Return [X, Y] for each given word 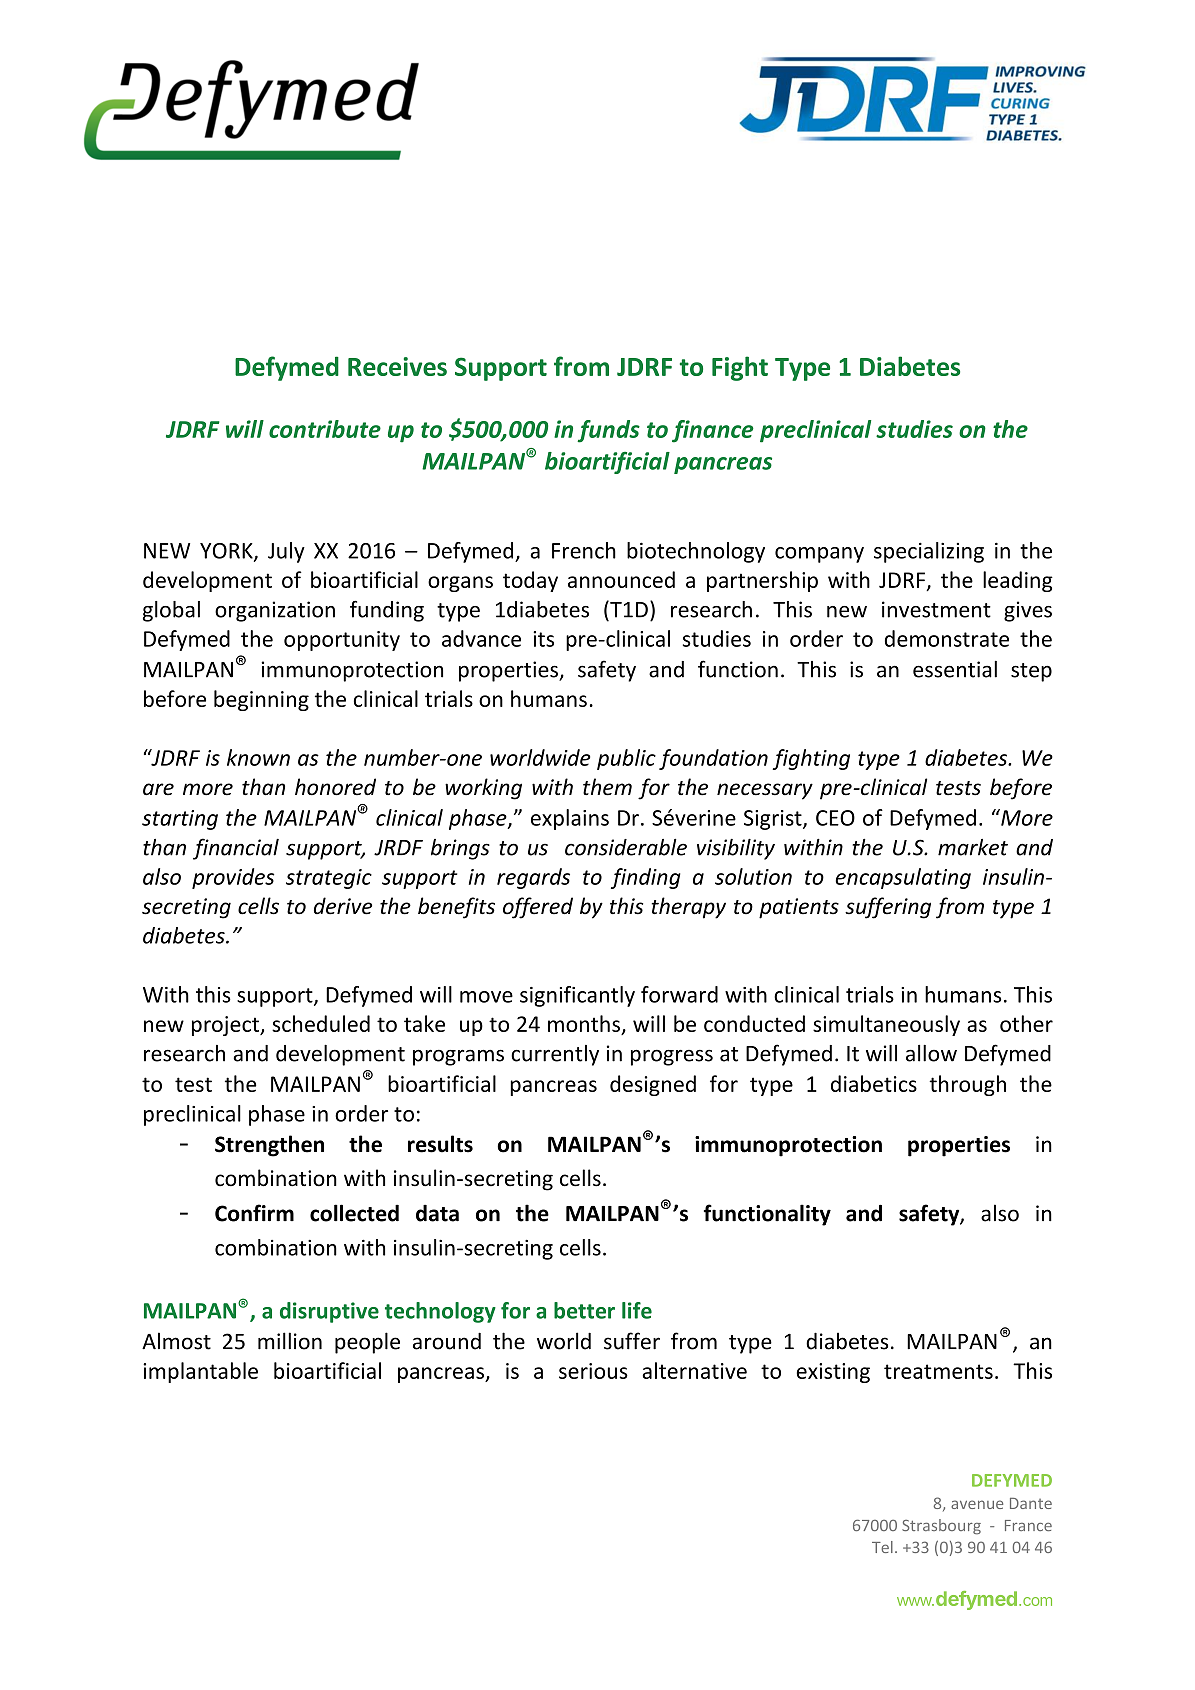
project [226, 1026]
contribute [325, 429]
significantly [577, 996]
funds [608, 431]
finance [713, 431]
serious [593, 1371]
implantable [200, 1372]
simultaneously [886, 1025]
